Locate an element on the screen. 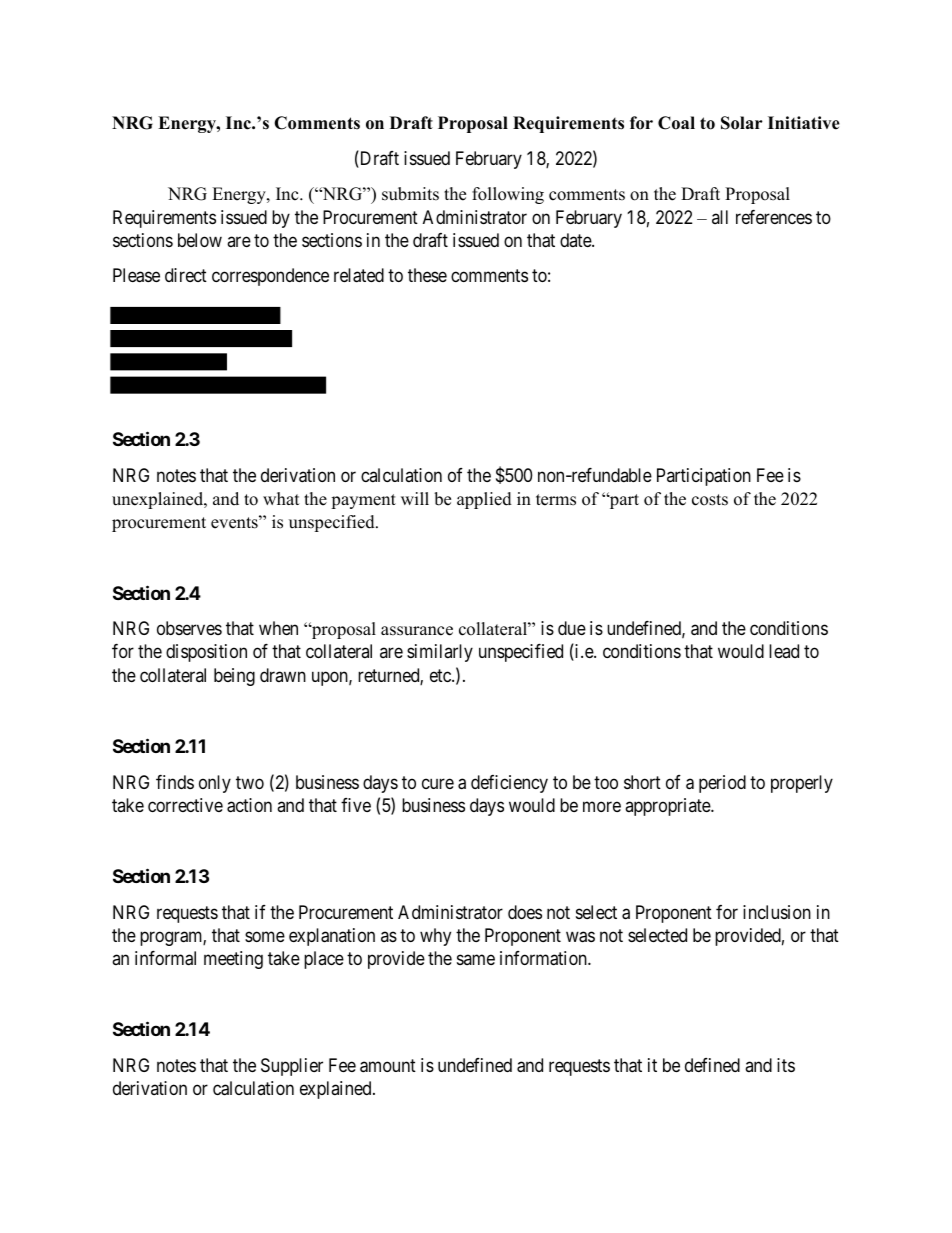 The height and width of the screenshot is (1233, 952). corrective is located at coordinates (185, 805).
